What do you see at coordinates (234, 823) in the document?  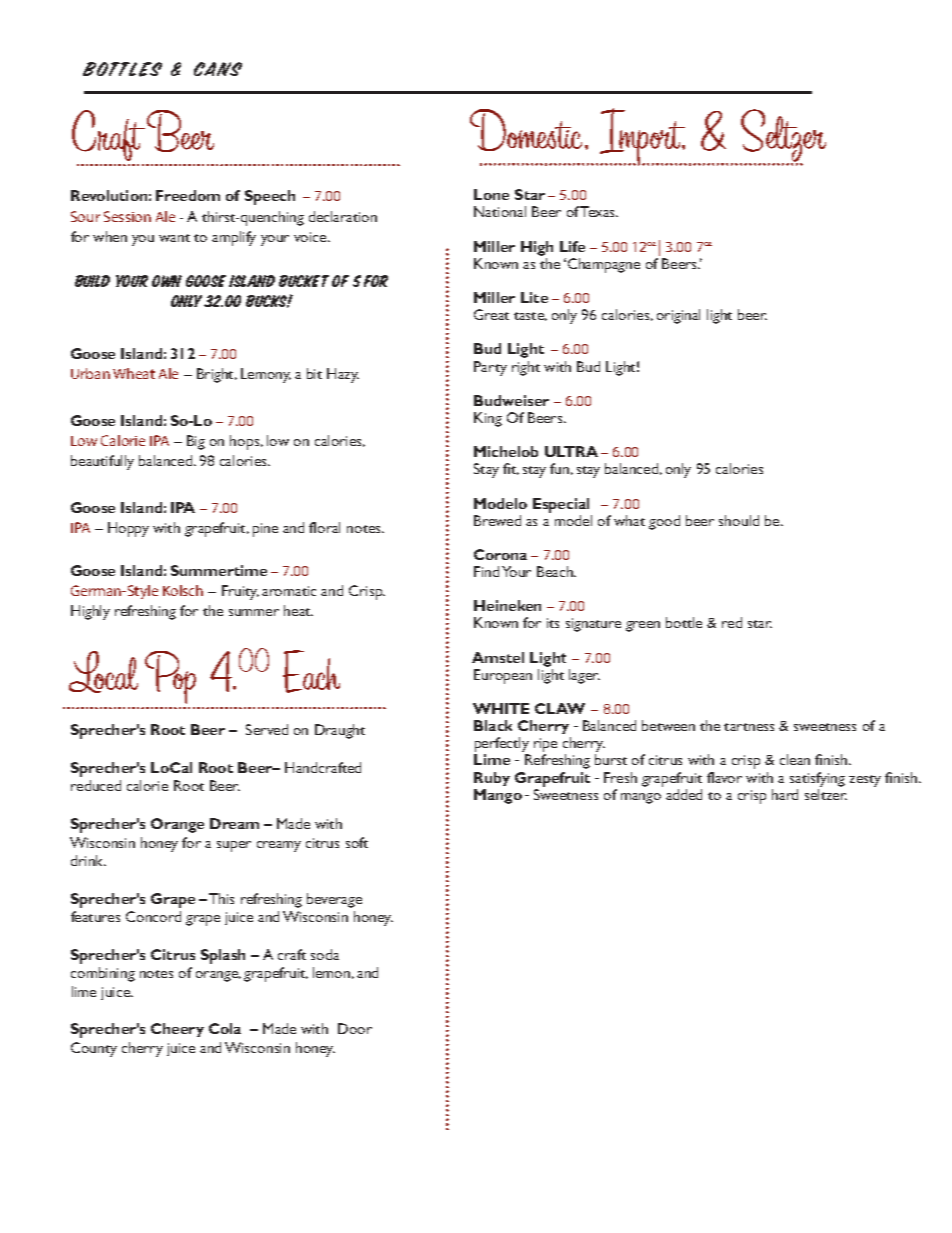 I see `Dream` at bounding box center [234, 823].
